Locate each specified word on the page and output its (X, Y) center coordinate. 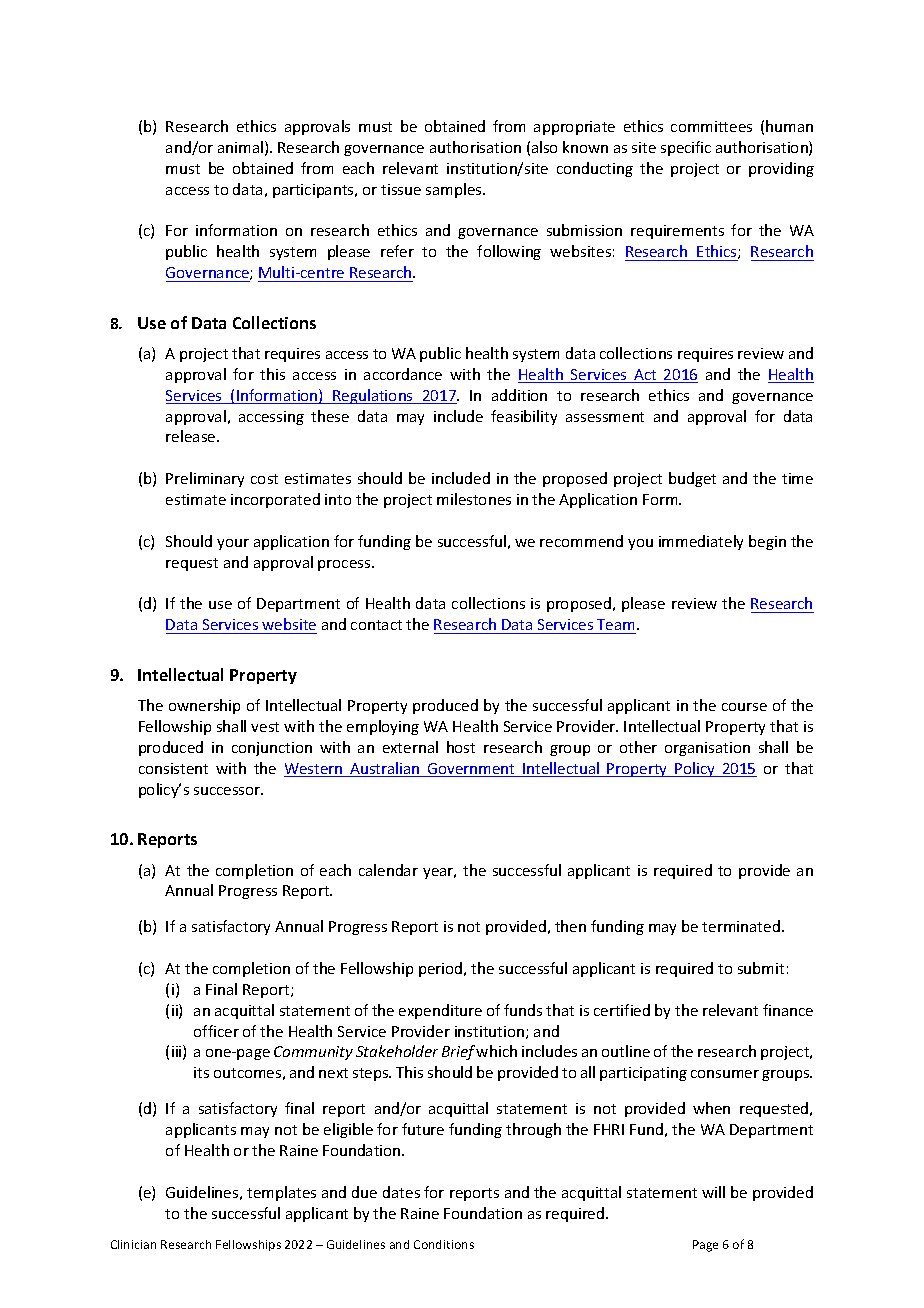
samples (455, 190)
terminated (741, 926)
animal (240, 147)
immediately (701, 542)
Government (471, 770)
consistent (173, 768)
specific (686, 148)
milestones (474, 499)
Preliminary (205, 479)
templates (281, 1193)
